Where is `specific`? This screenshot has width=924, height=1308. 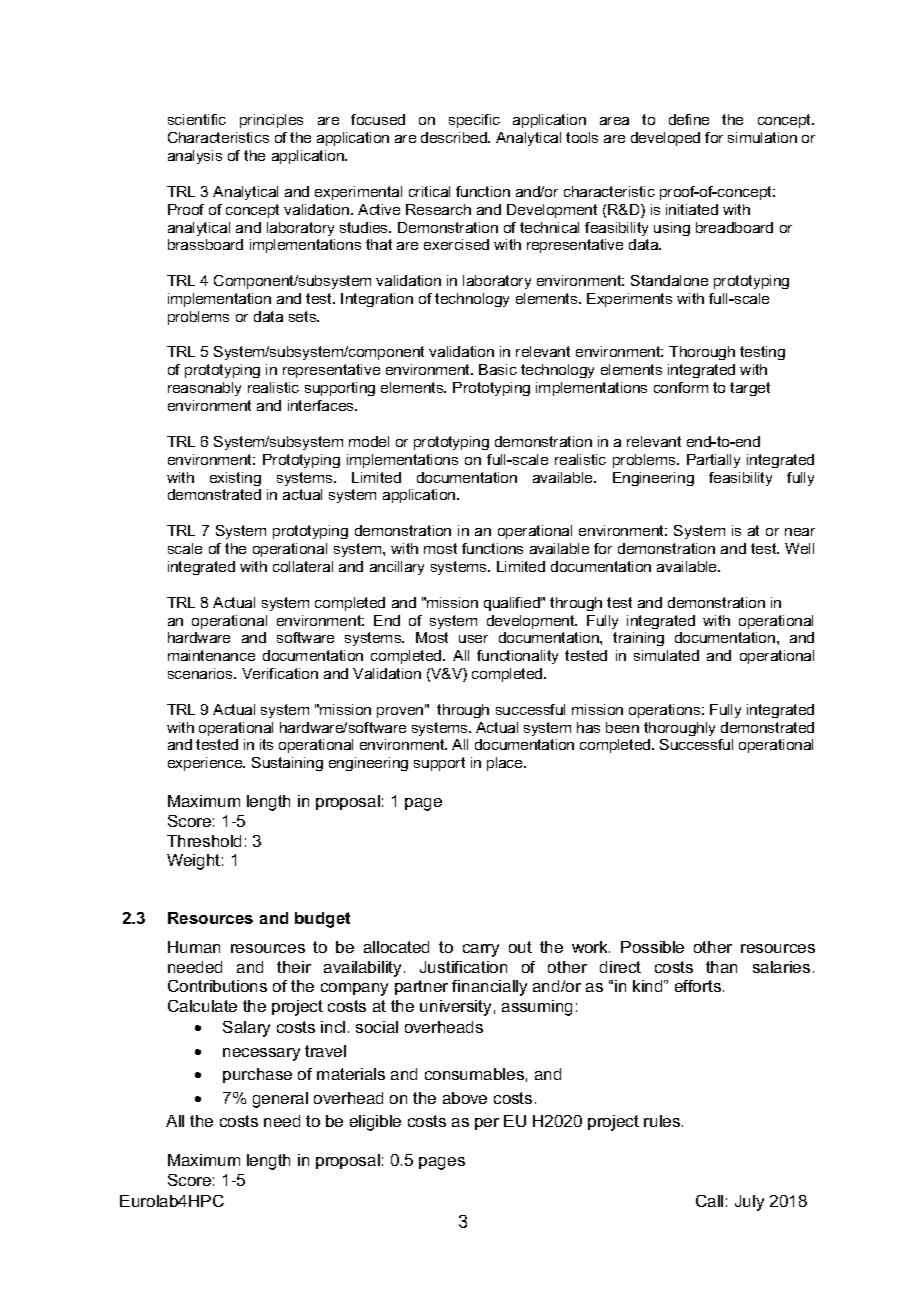 specific is located at coordinates (474, 121).
